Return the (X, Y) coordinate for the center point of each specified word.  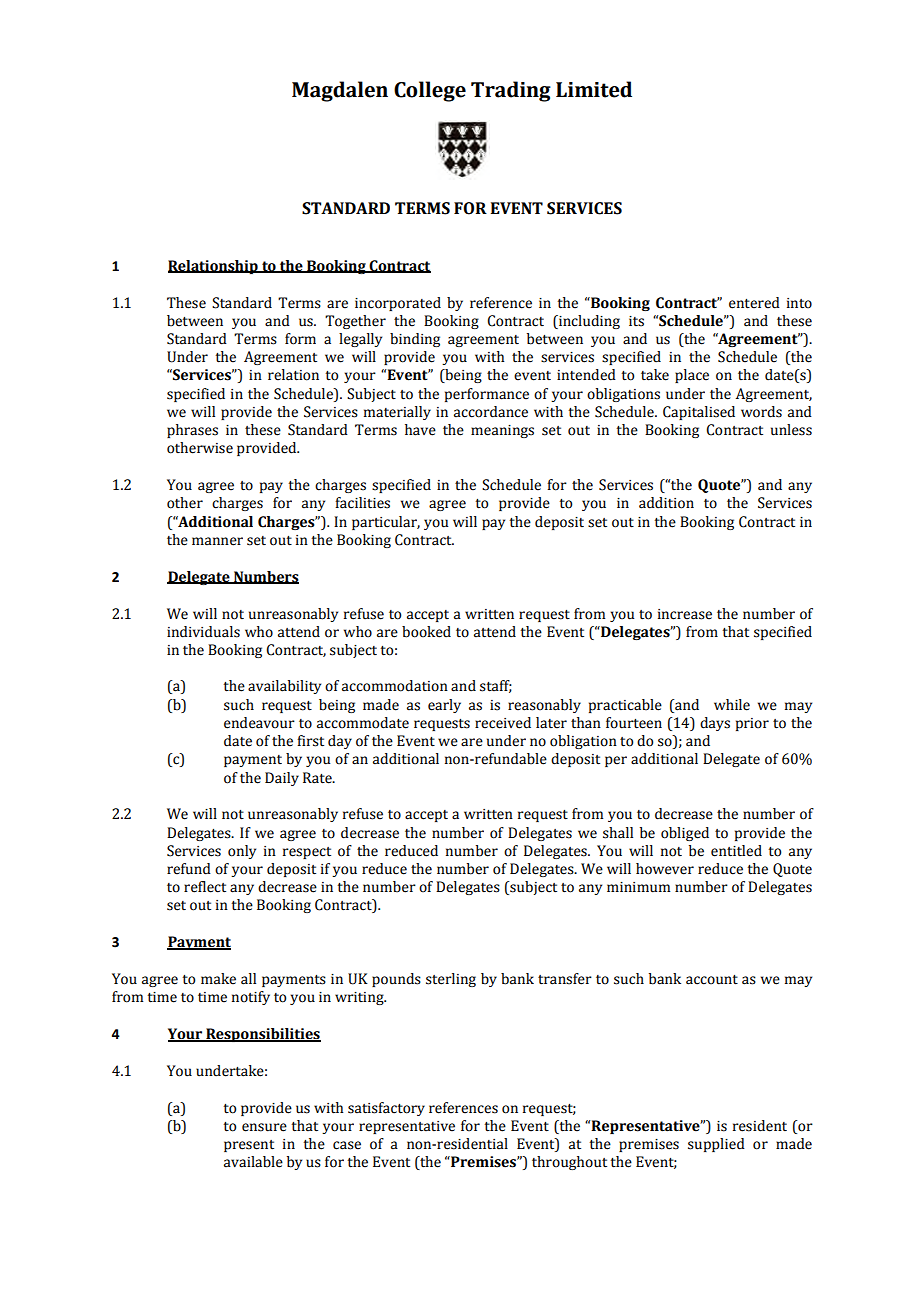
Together (355, 322)
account (712, 980)
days (715, 724)
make (218, 979)
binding (415, 340)
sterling (451, 980)
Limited (594, 89)
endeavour (259, 723)
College (430, 91)
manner (217, 541)
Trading (511, 91)
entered (754, 303)
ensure (264, 1127)
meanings (502, 431)
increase (685, 614)
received (503, 723)
